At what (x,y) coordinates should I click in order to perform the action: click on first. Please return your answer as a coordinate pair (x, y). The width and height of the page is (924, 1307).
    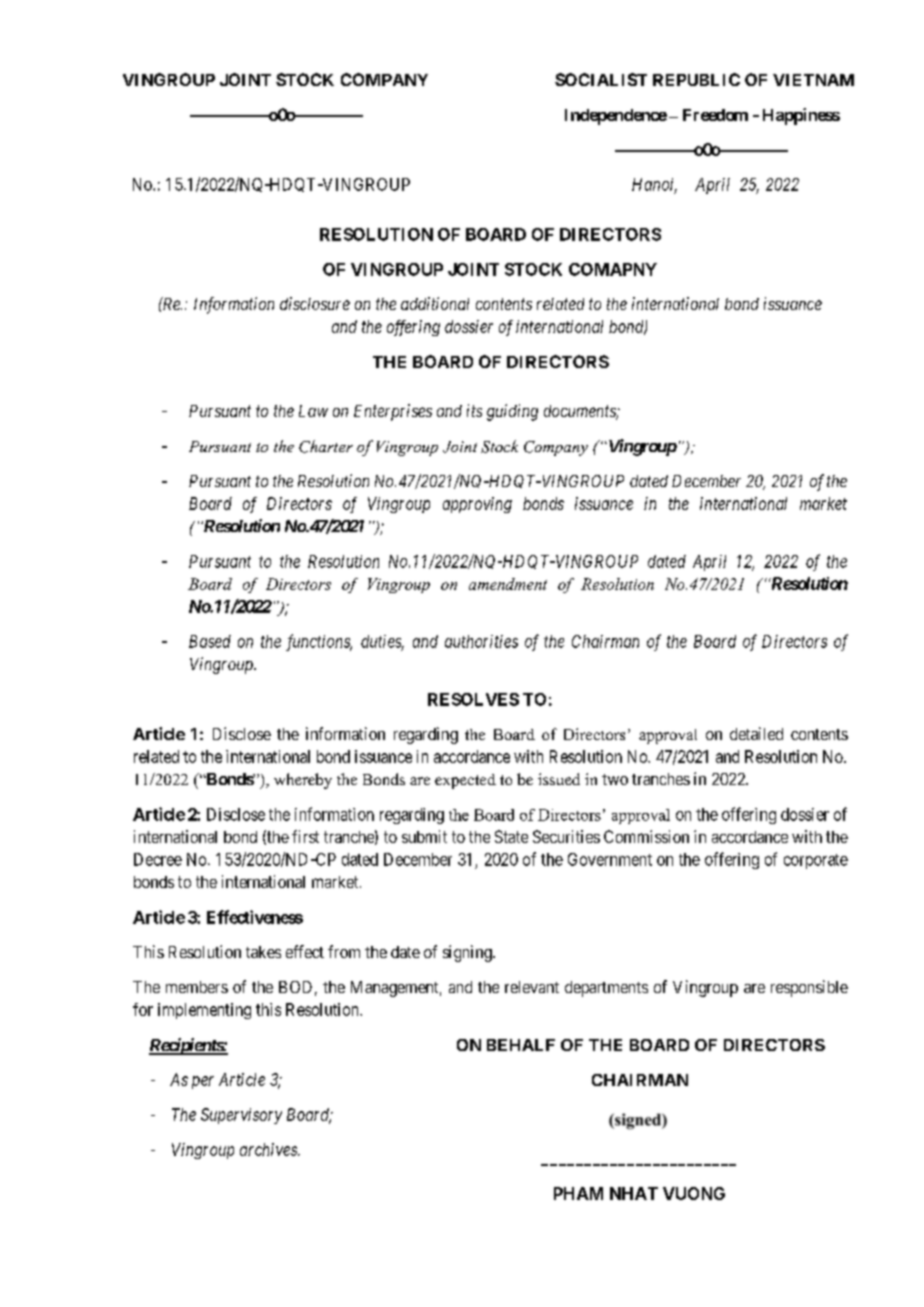
    Looking at the image, I should click on (305, 836).
